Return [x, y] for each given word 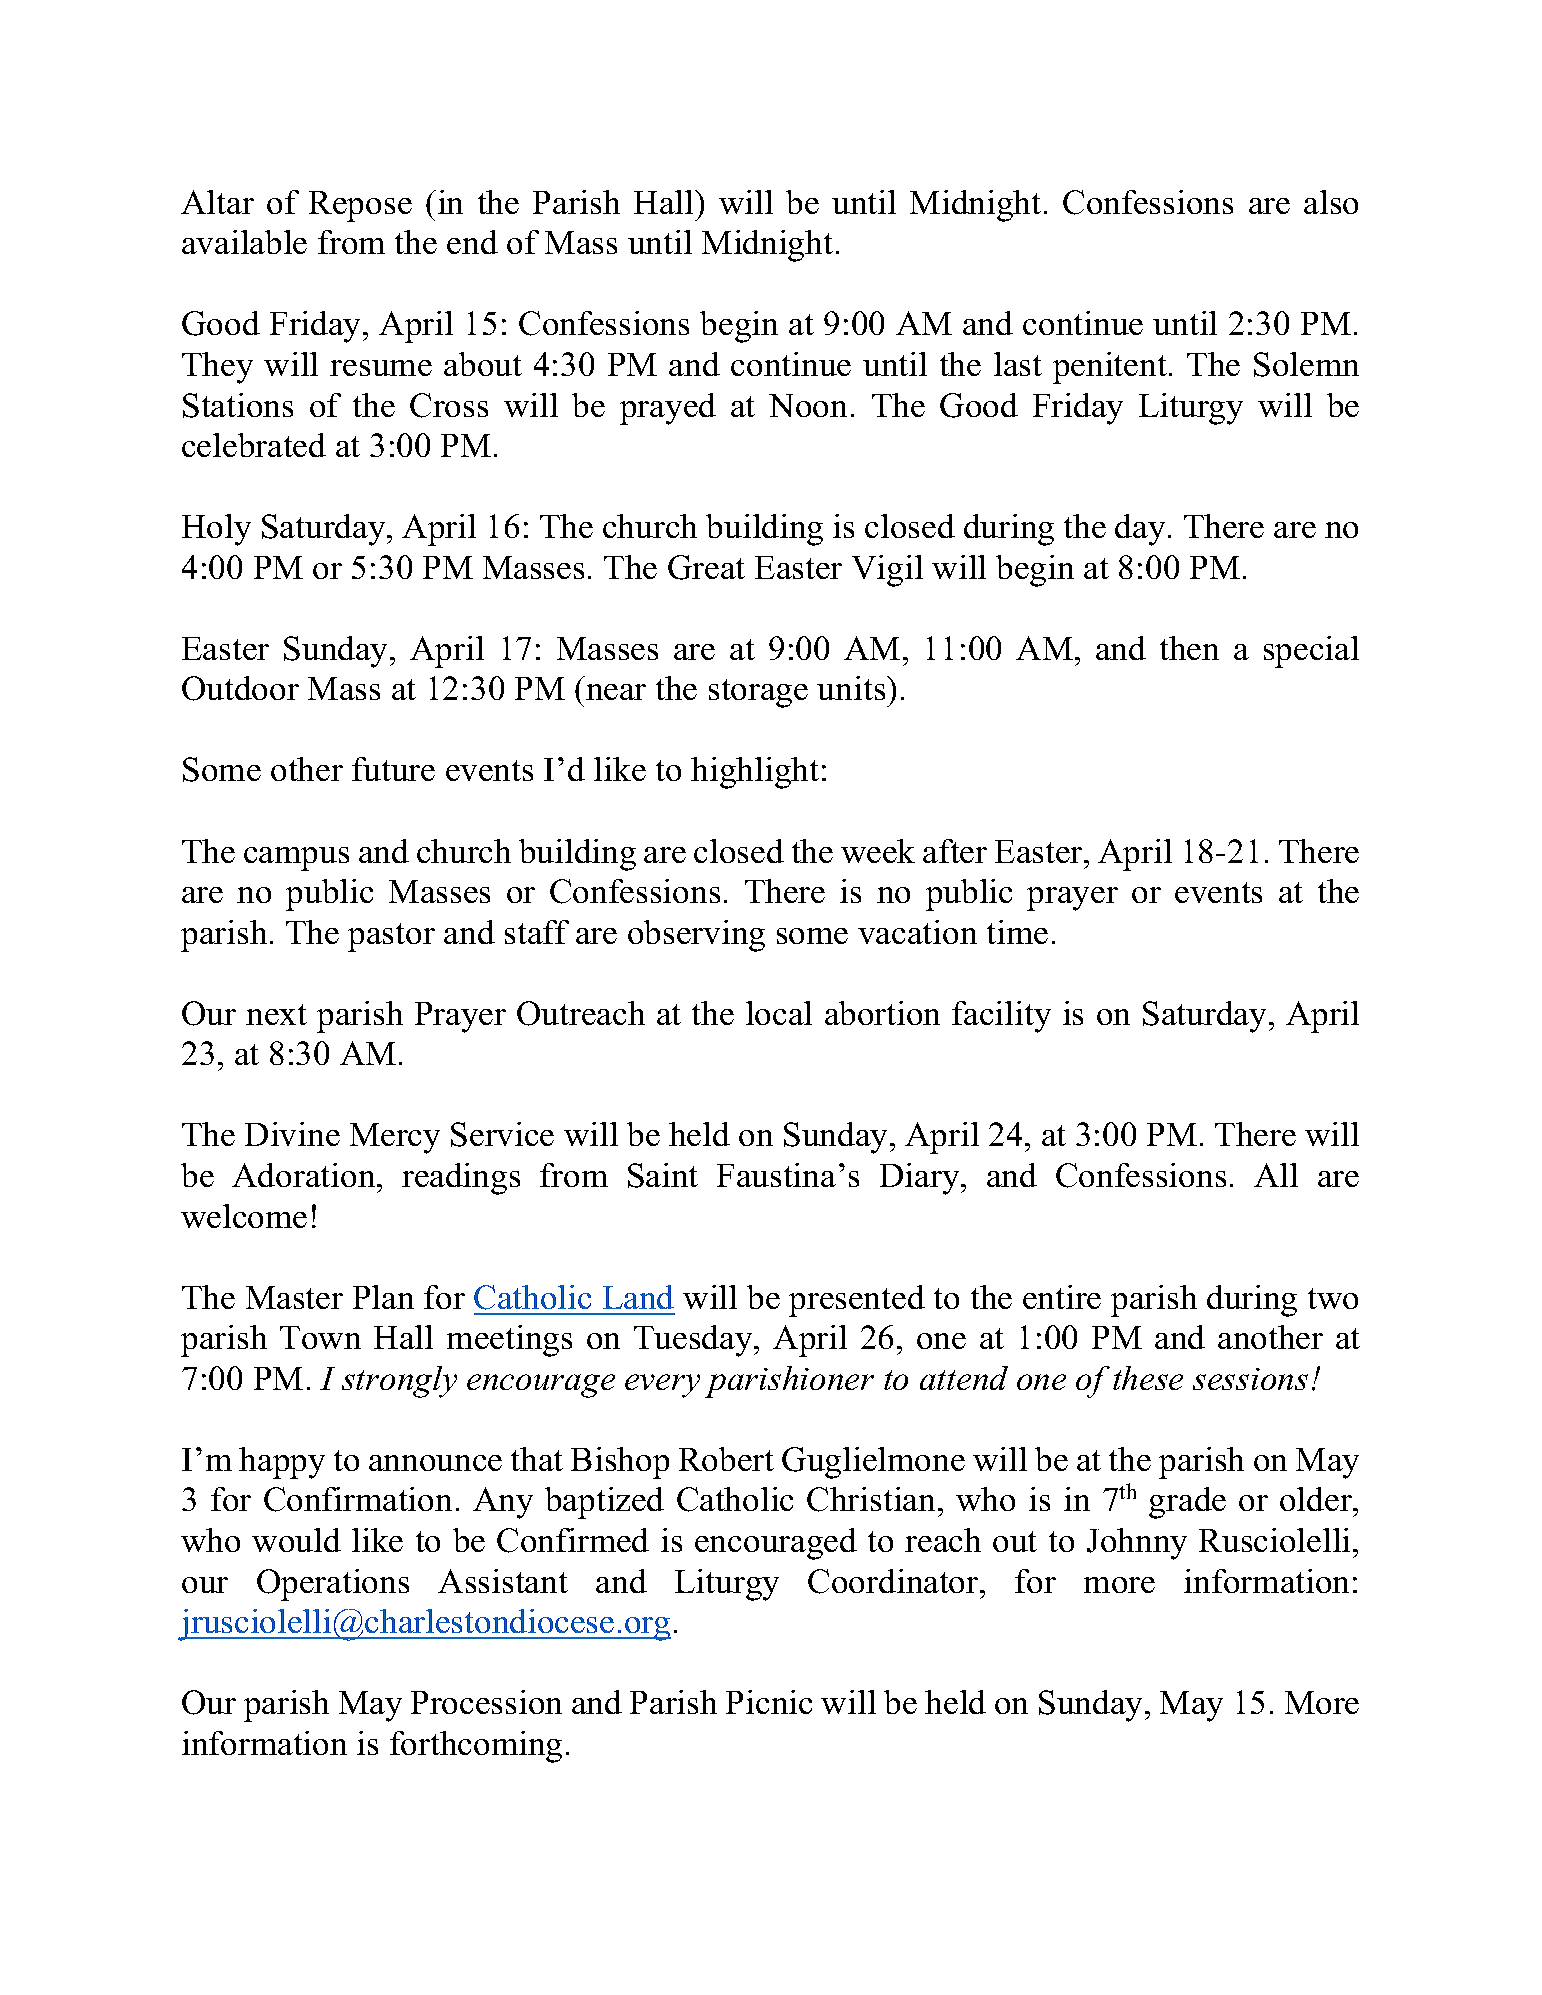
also [1331, 202]
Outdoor [240, 688]
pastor [391, 937]
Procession [486, 1702]
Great [706, 567]
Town [320, 1337]
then [1189, 648]
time [1017, 932]
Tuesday [694, 1341]
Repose [360, 206]
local [779, 1013]
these [1148, 1378]
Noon [808, 405]
